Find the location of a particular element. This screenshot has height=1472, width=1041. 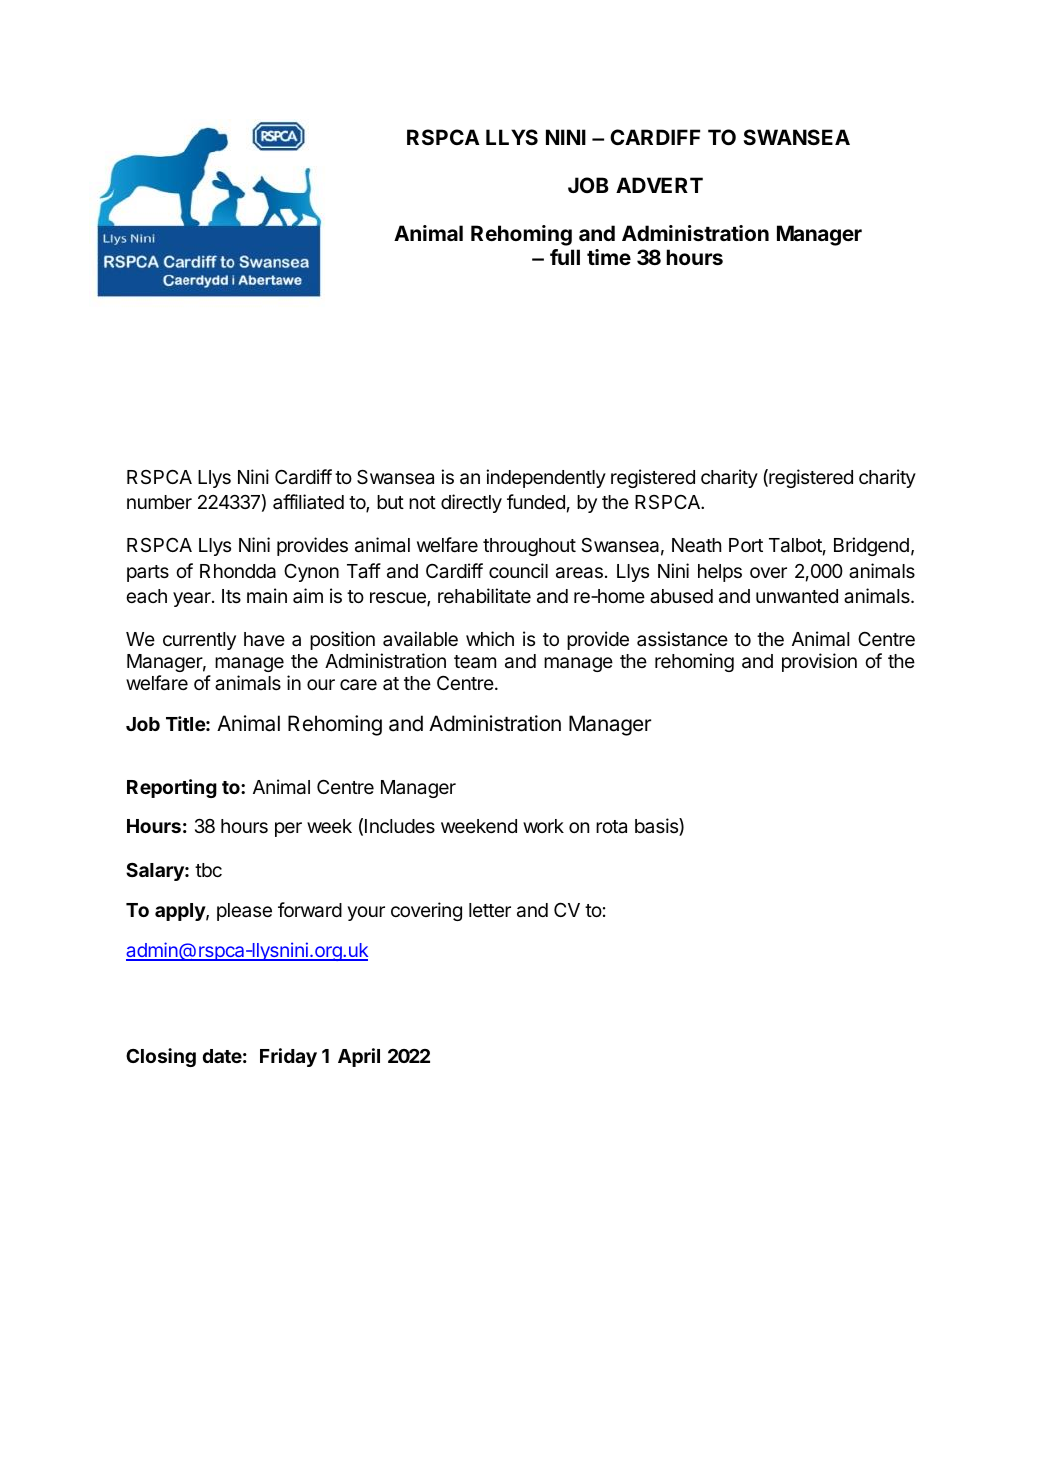

ADVERT is located at coordinates (659, 185).
